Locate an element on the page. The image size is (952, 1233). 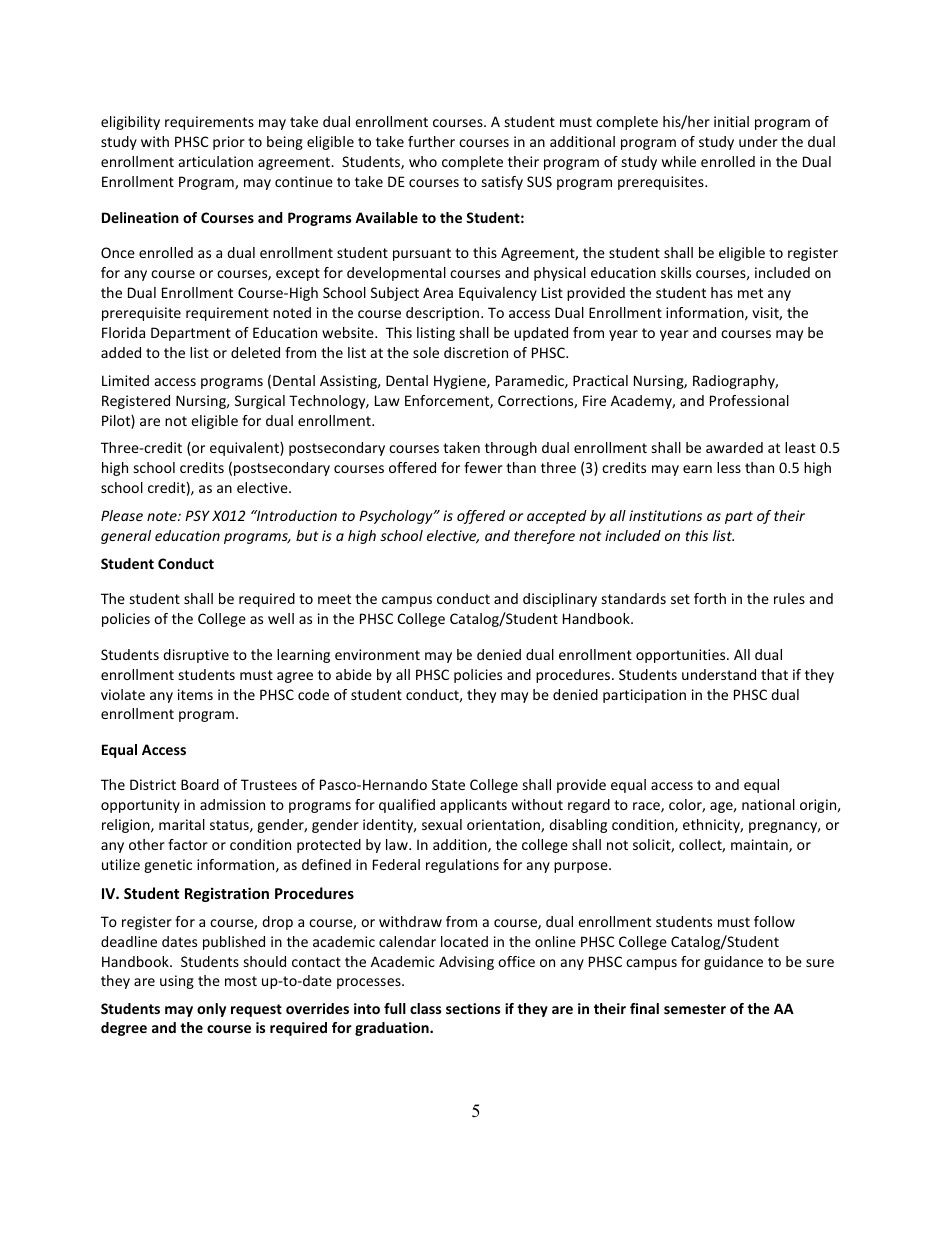
sexual is located at coordinates (442, 824).
